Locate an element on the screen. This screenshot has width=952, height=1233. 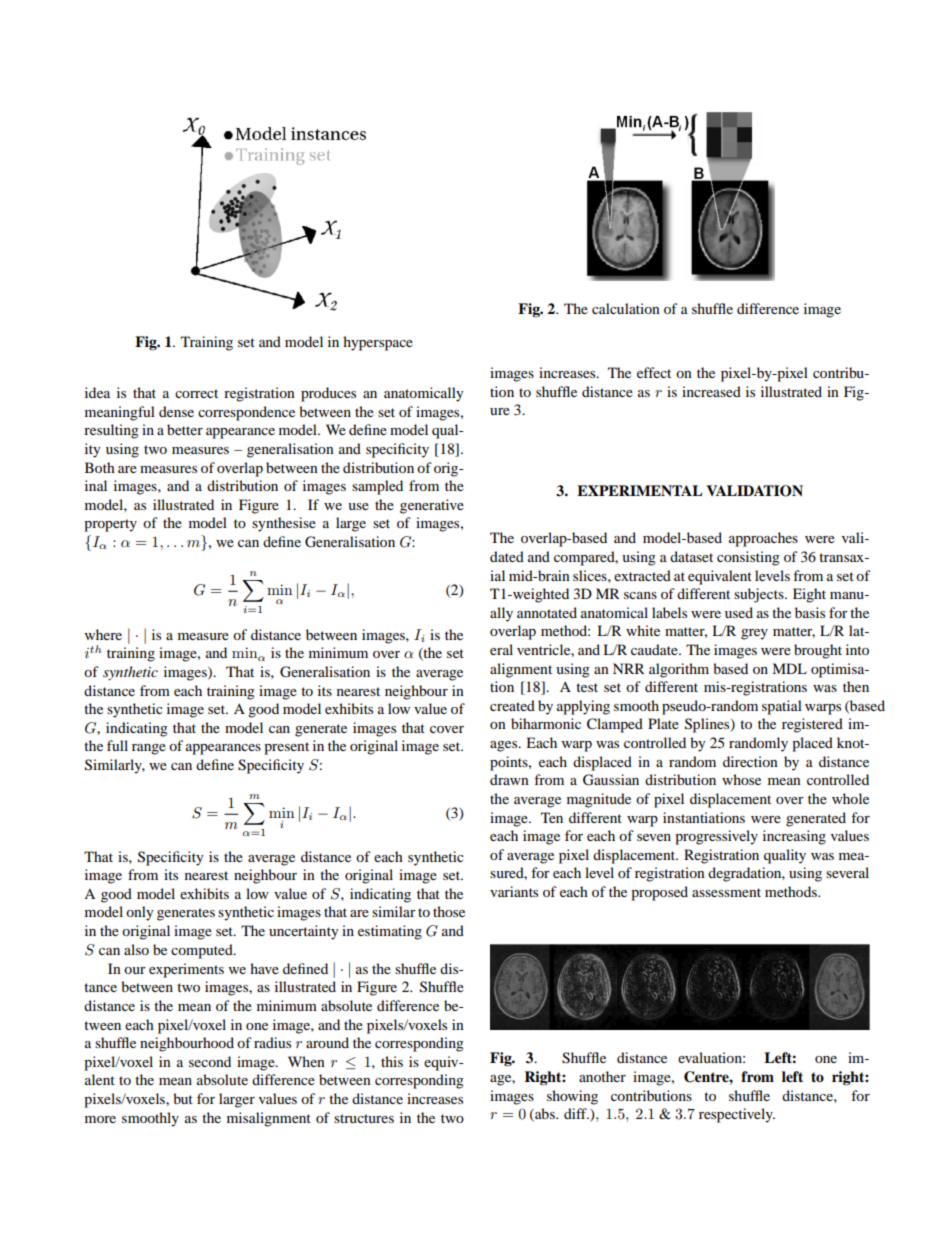
correct is located at coordinates (196, 393).
